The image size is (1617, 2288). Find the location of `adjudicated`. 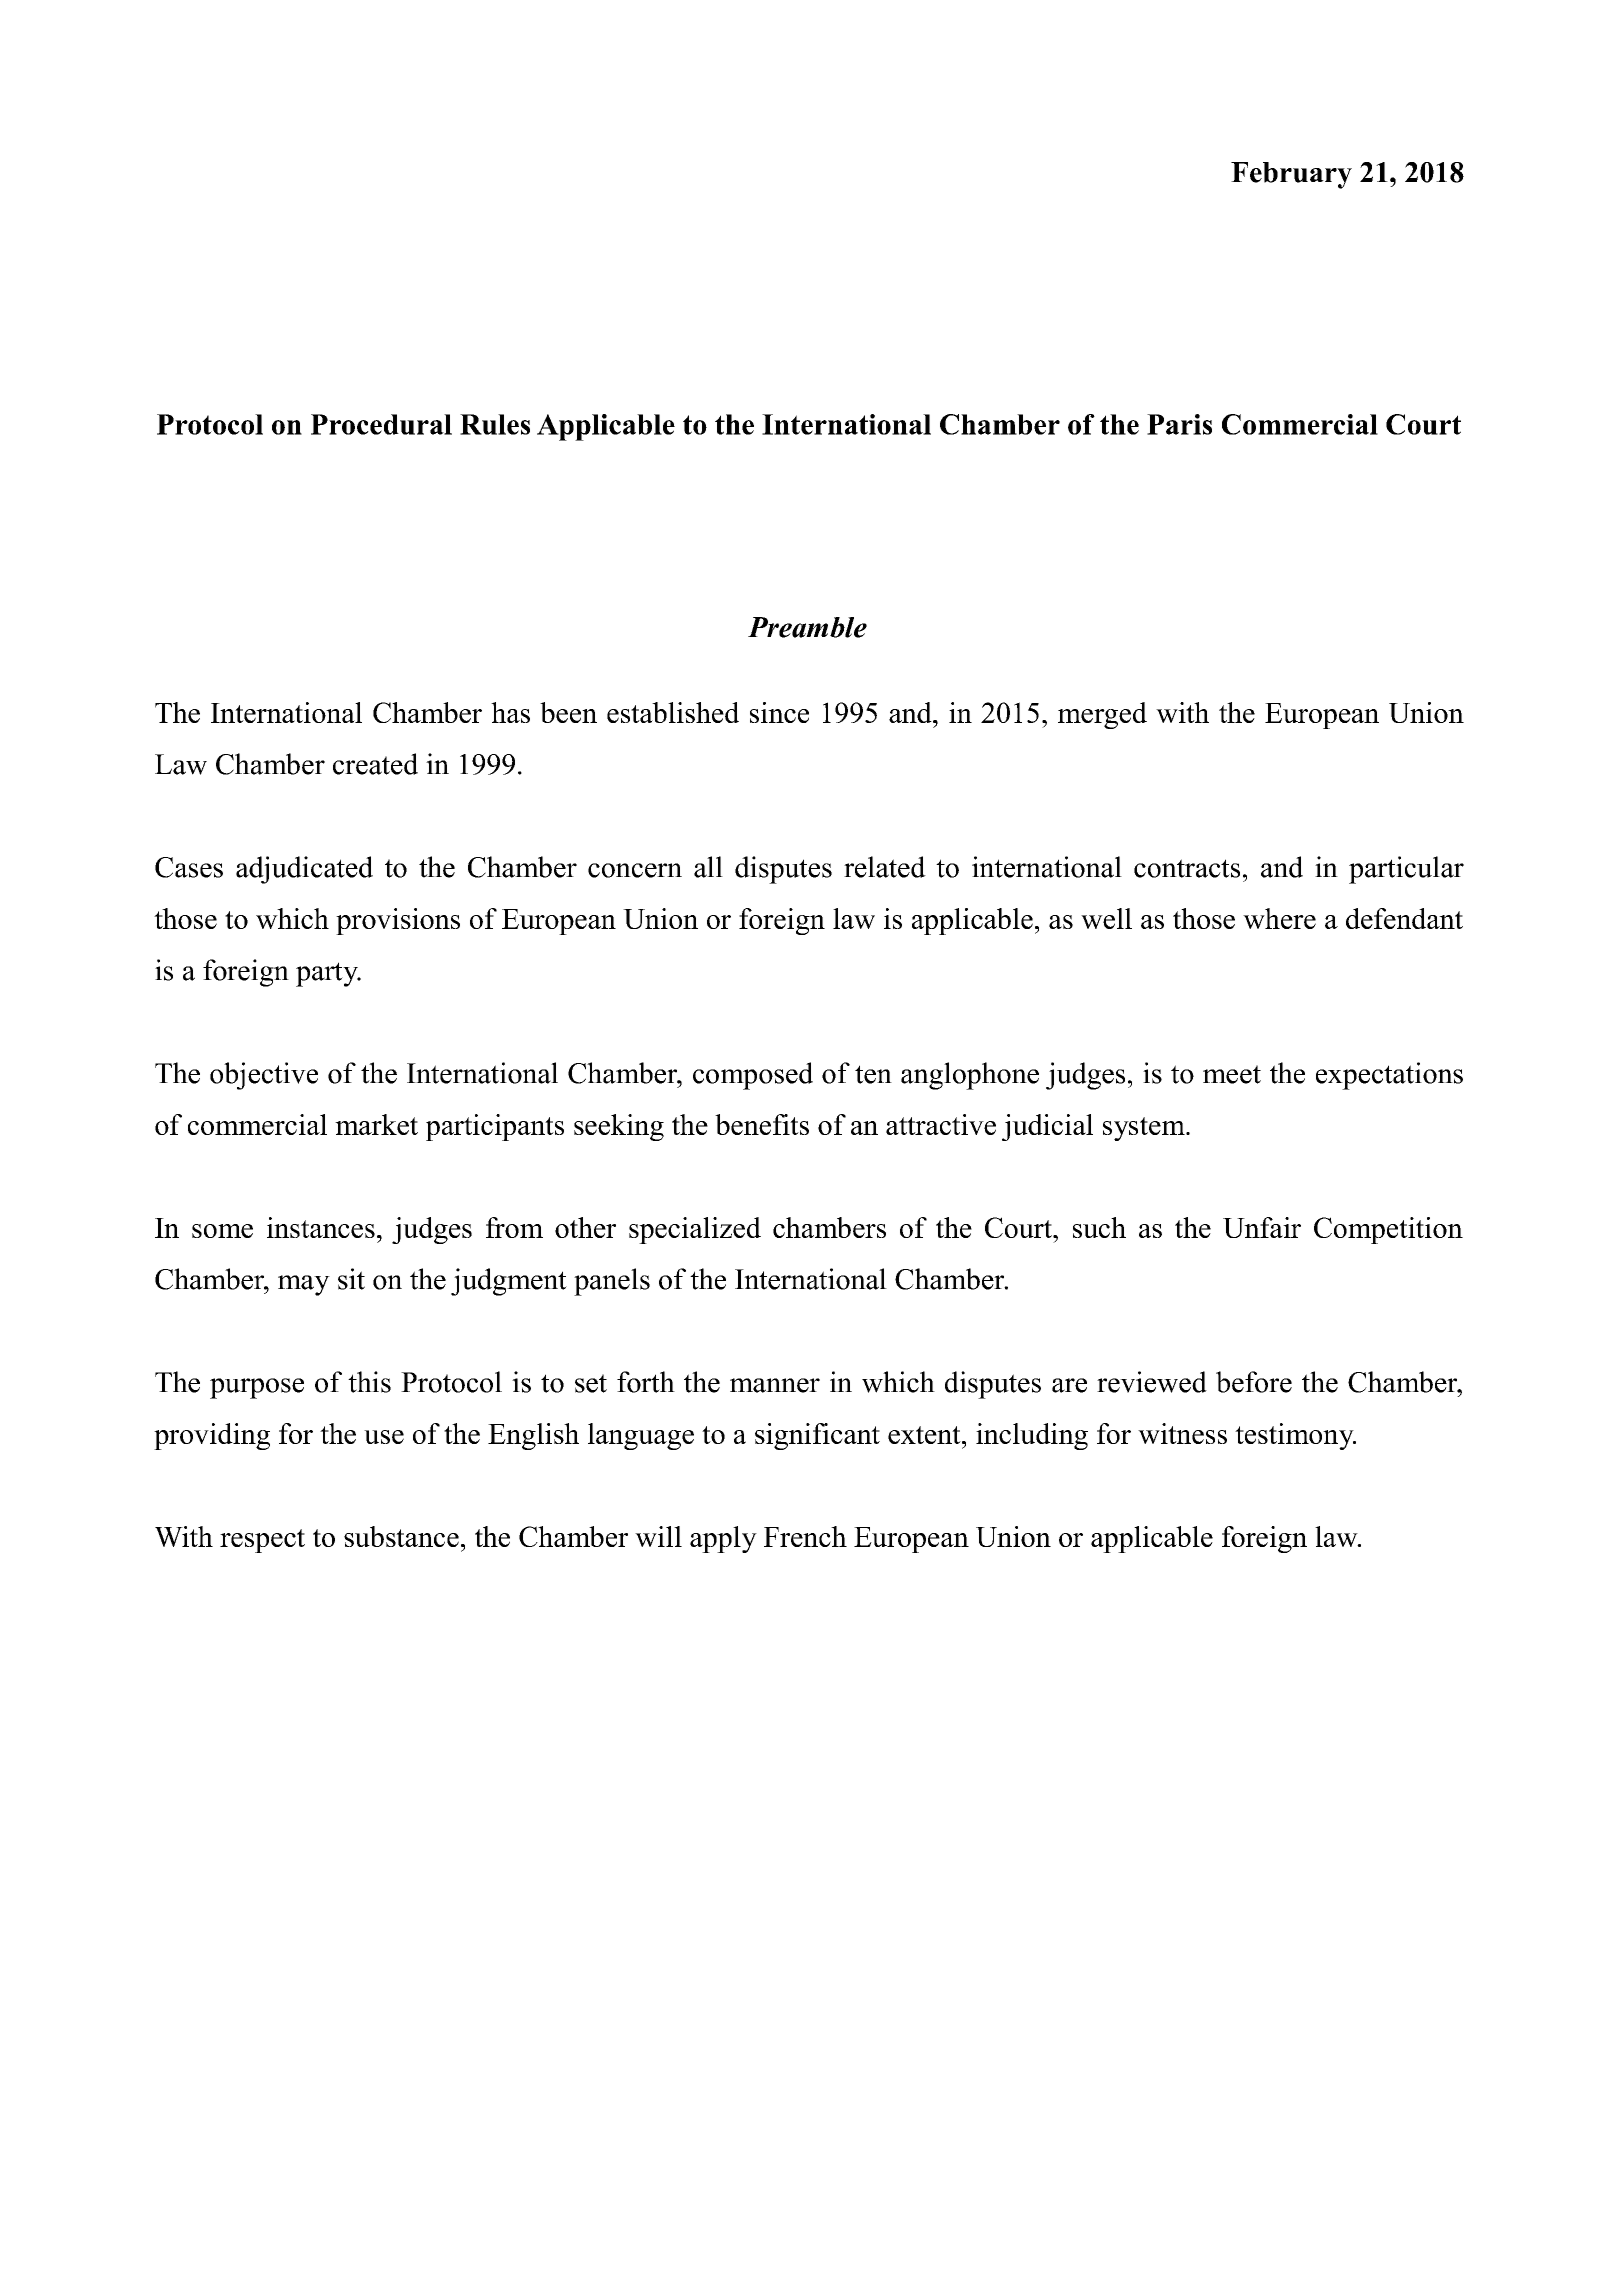

adjudicated is located at coordinates (304, 870).
